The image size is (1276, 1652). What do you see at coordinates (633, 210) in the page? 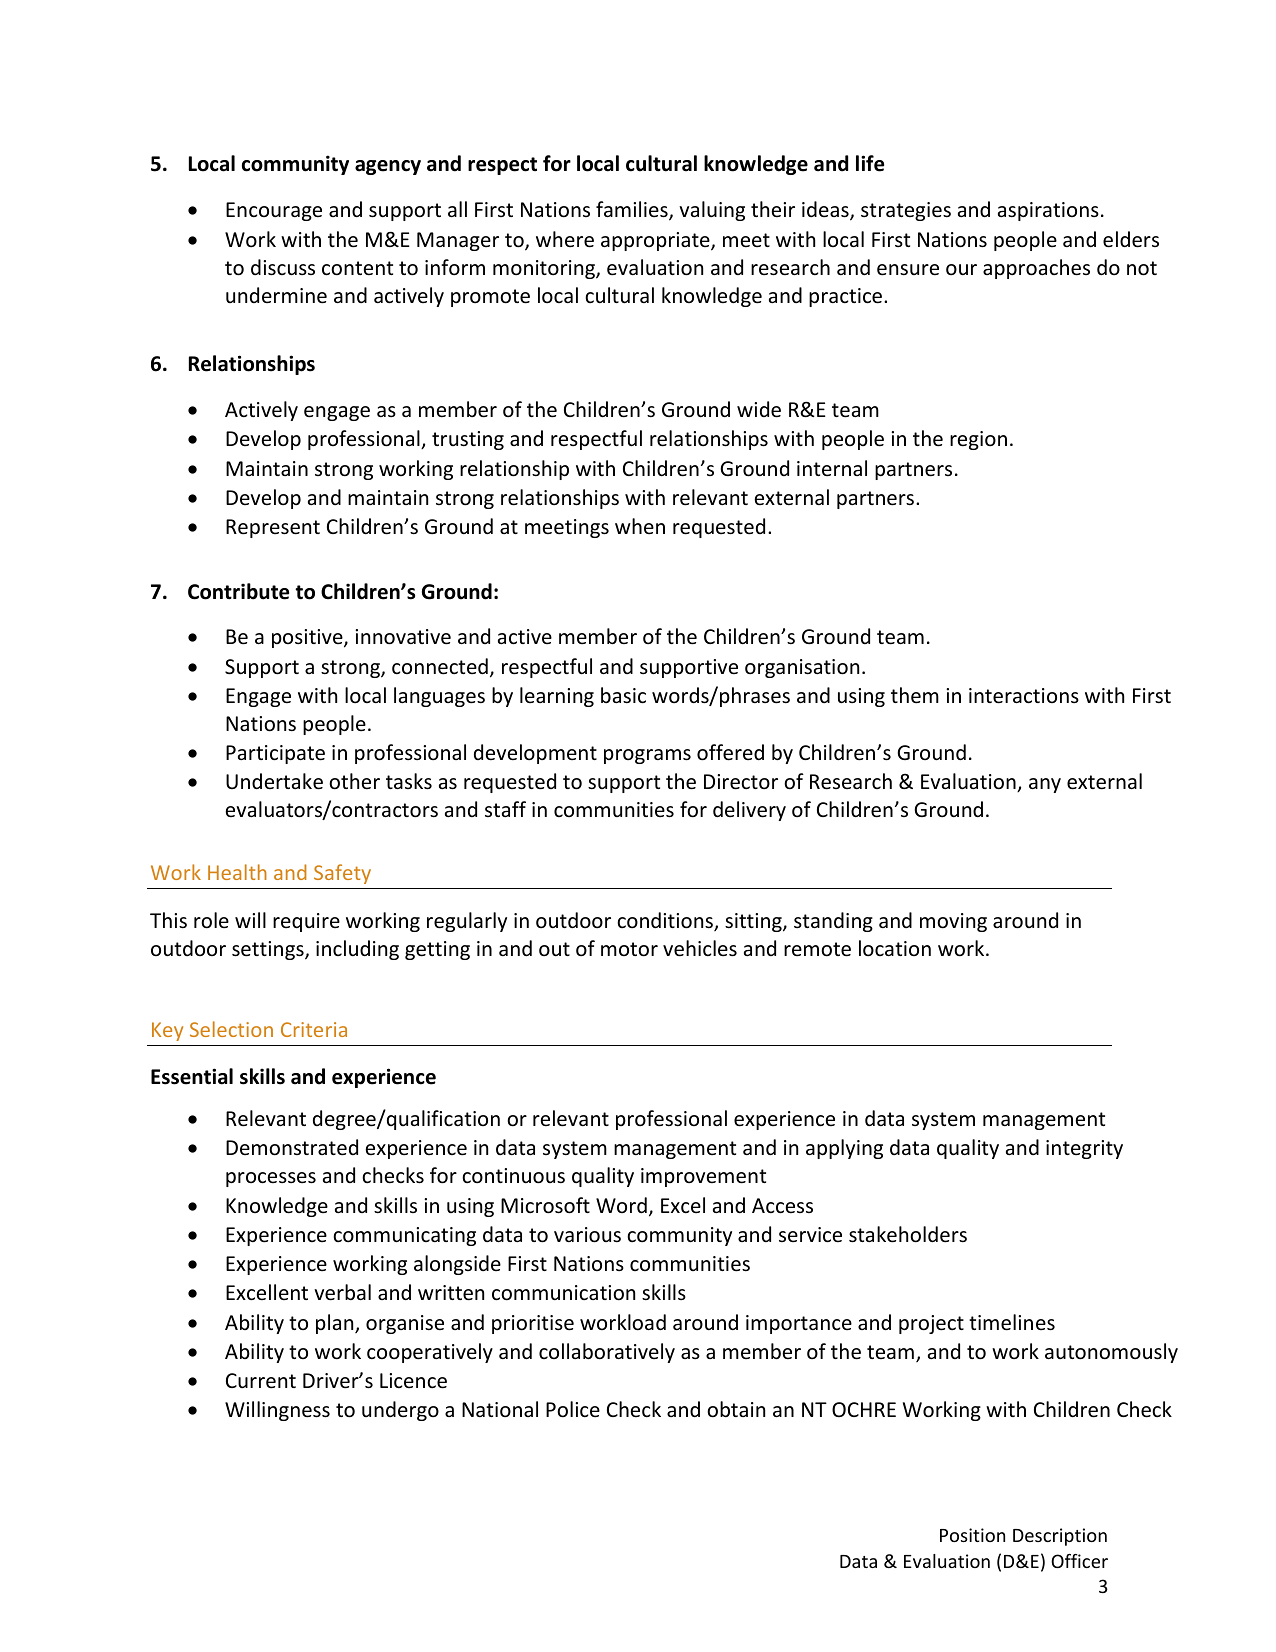
I see `families` at bounding box center [633, 210].
